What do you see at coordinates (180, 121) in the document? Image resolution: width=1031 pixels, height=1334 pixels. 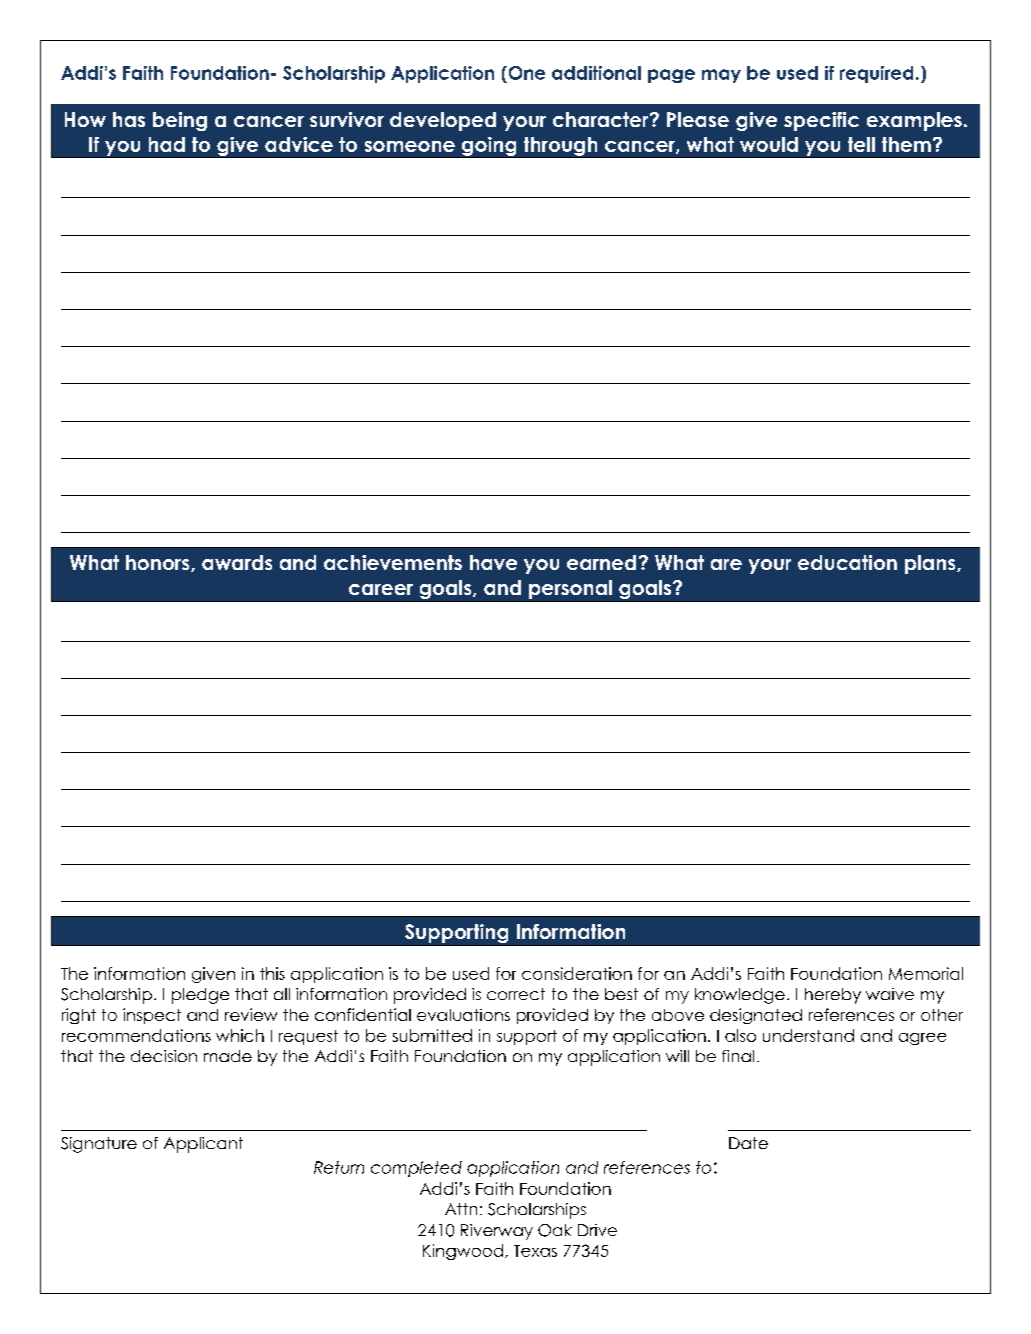 I see `being` at bounding box center [180, 121].
